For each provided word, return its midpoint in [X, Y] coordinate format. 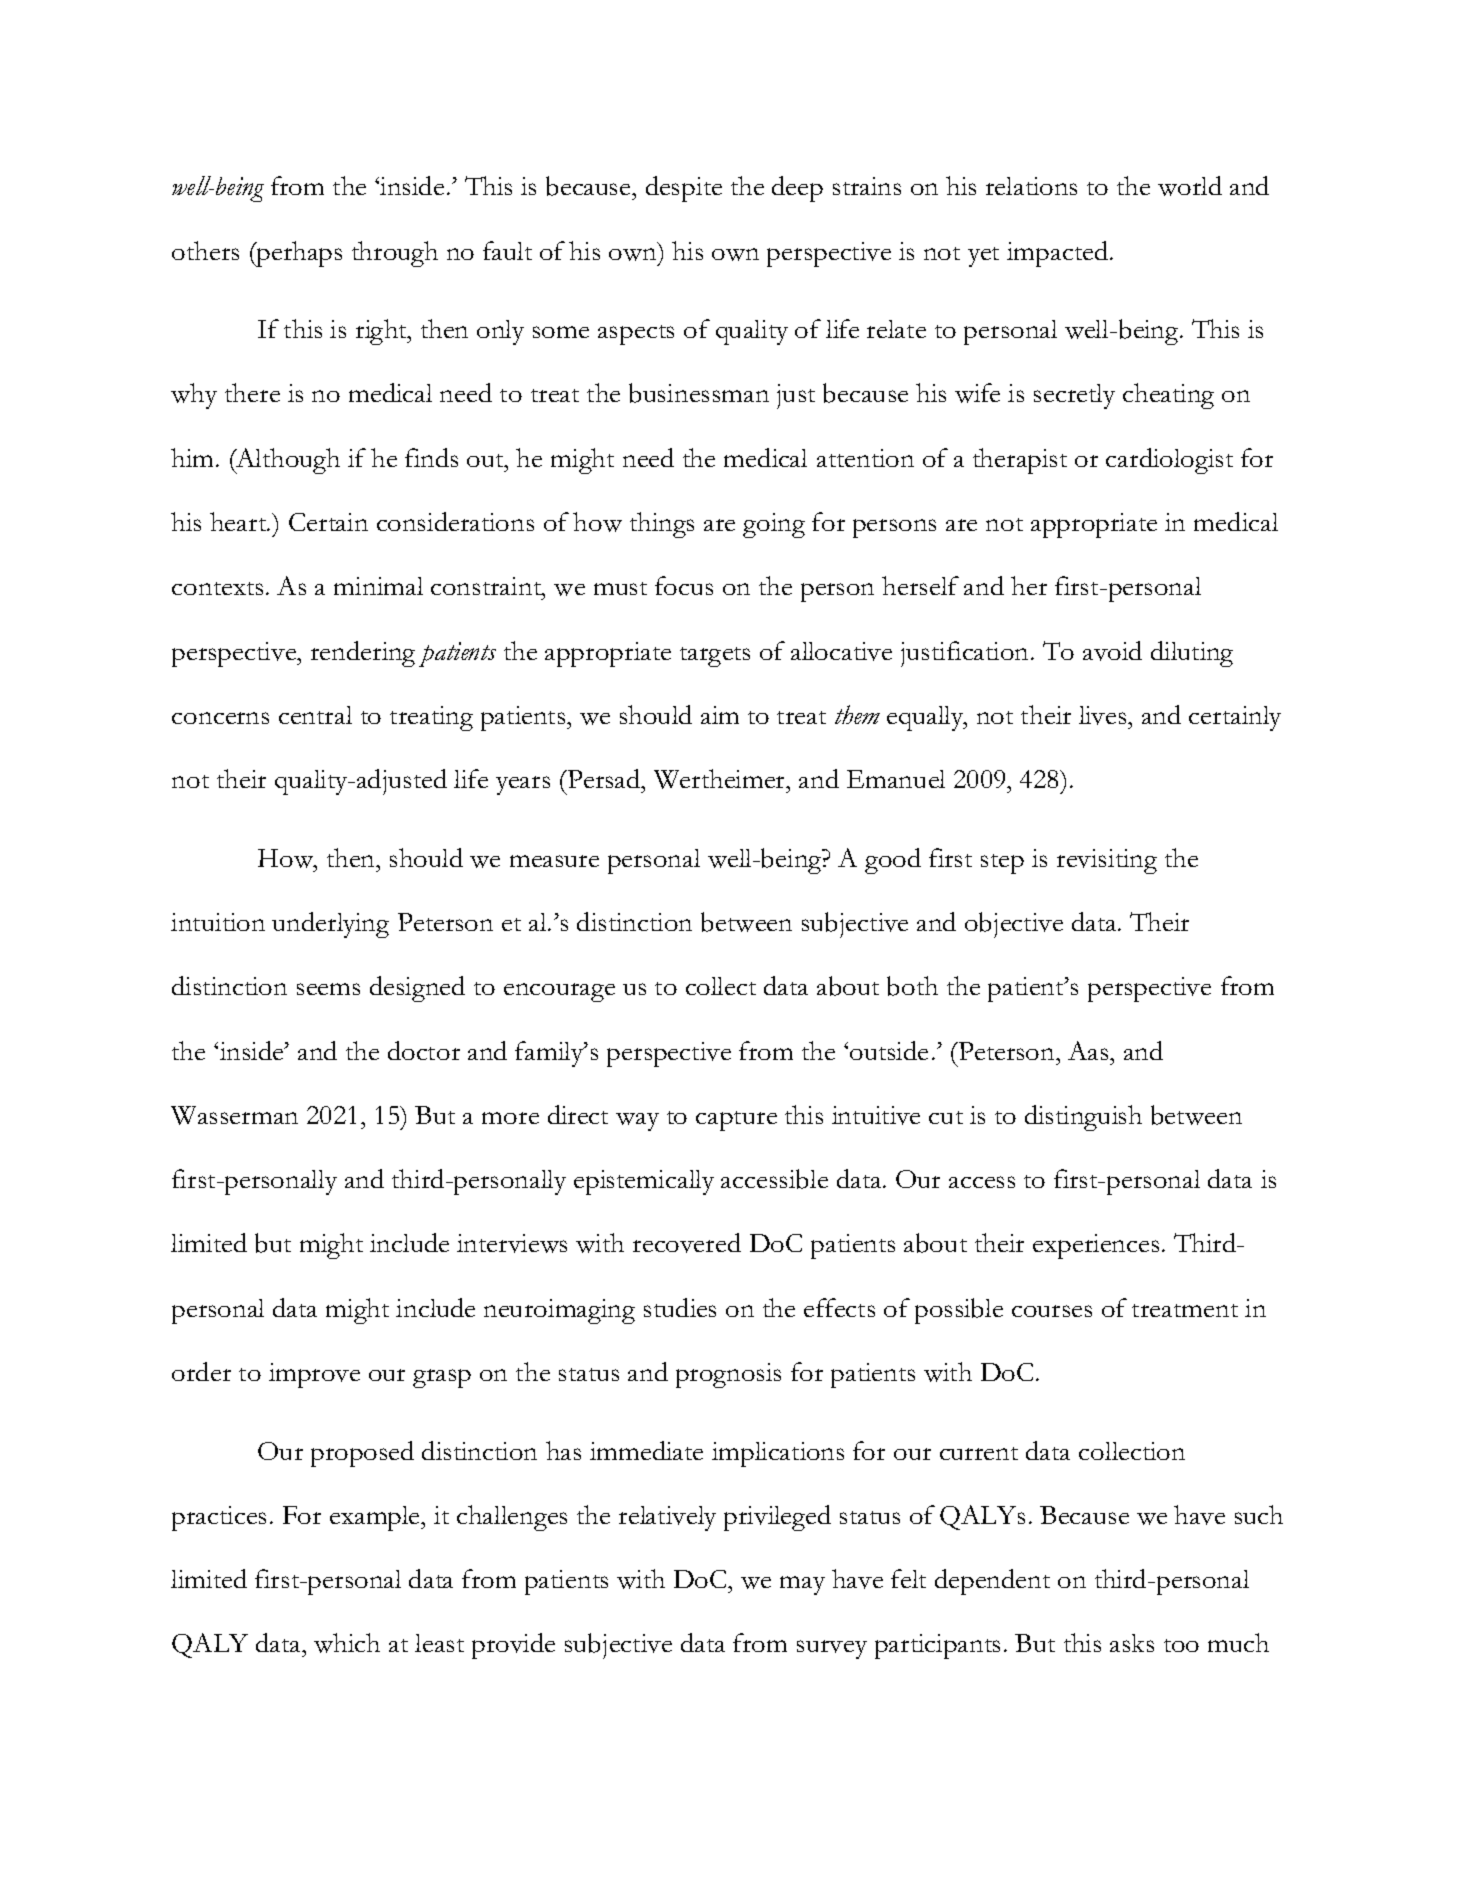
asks [1132, 1643]
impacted [1059, 254]
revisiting [1107, 861]
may [802, 1585]
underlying [330, 925]
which [347, 1643]
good [893, 861]
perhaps [298, 254]
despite [684, 189]
